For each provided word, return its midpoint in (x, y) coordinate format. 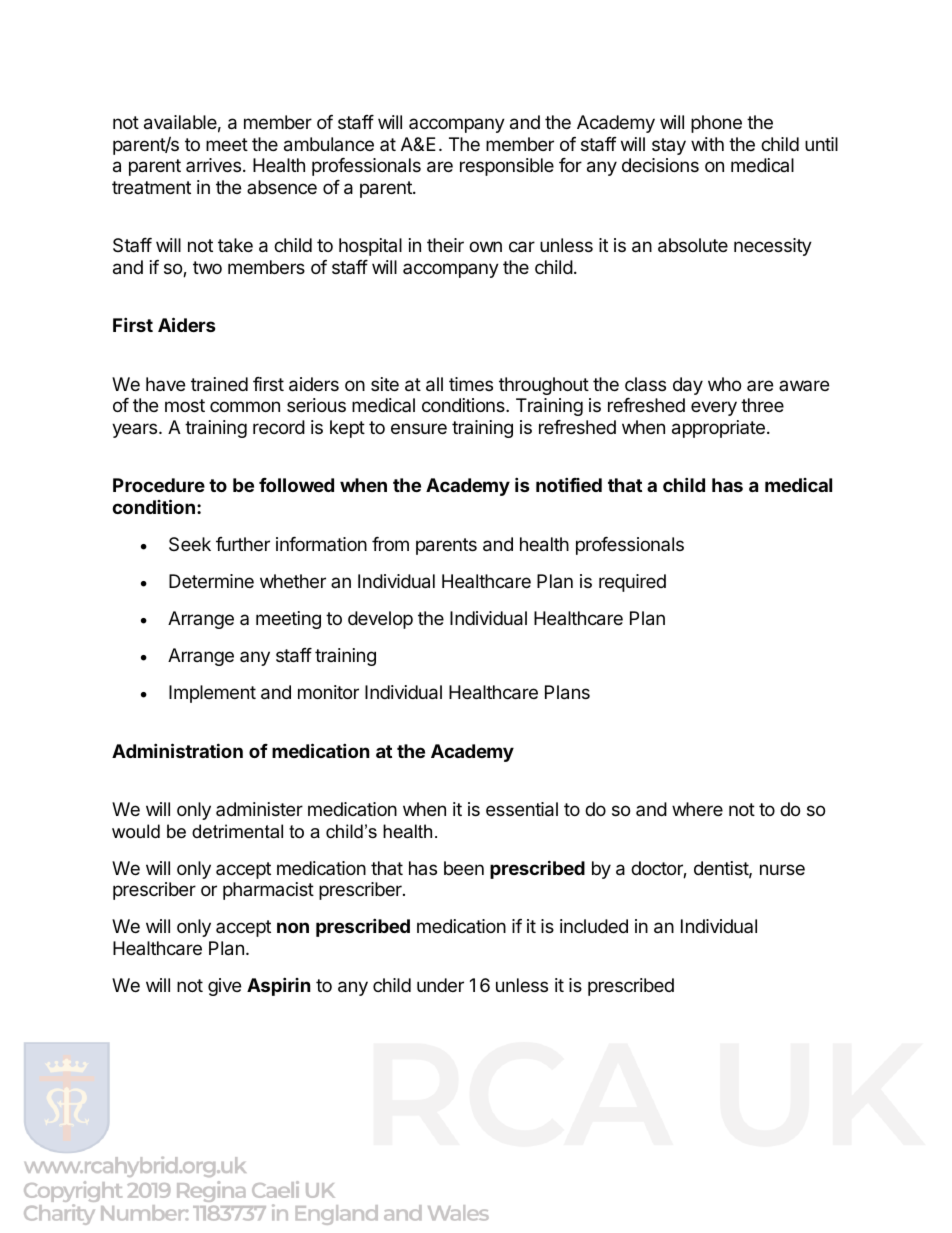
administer (259, 809)
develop (380, 620)
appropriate (718, 429)
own (485, 246)
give (224, 987)
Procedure (159, 485)
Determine (211, 581)
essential (522, 809)
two (207, 267)
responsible (507, 167)
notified (569, 484)
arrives (213, 165)
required (632, 583)
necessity (773, 247)
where (697, 809)
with (707, 144)
